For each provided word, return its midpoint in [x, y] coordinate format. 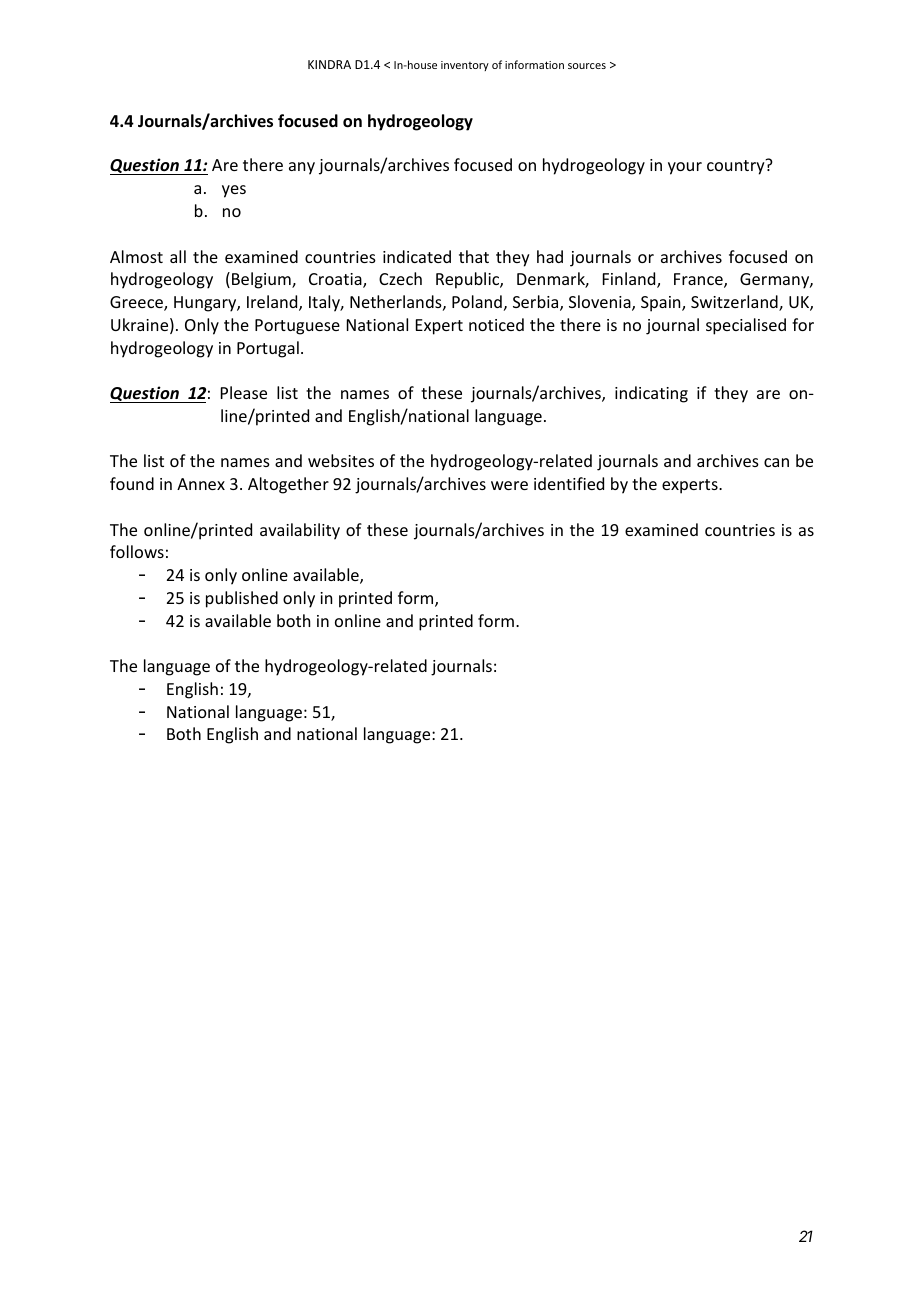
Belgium [262, 280]
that [474, 256]
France [699, 280]
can [776, 462]
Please [244, 392]
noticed [496, 324]
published [242, 599]
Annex [201, 484]
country [737, 167]
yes [234, 191]
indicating [651, 394]
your [685, 168]
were [509, 485]
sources [587, 66]
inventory [465, 66]
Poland [477, 301]
